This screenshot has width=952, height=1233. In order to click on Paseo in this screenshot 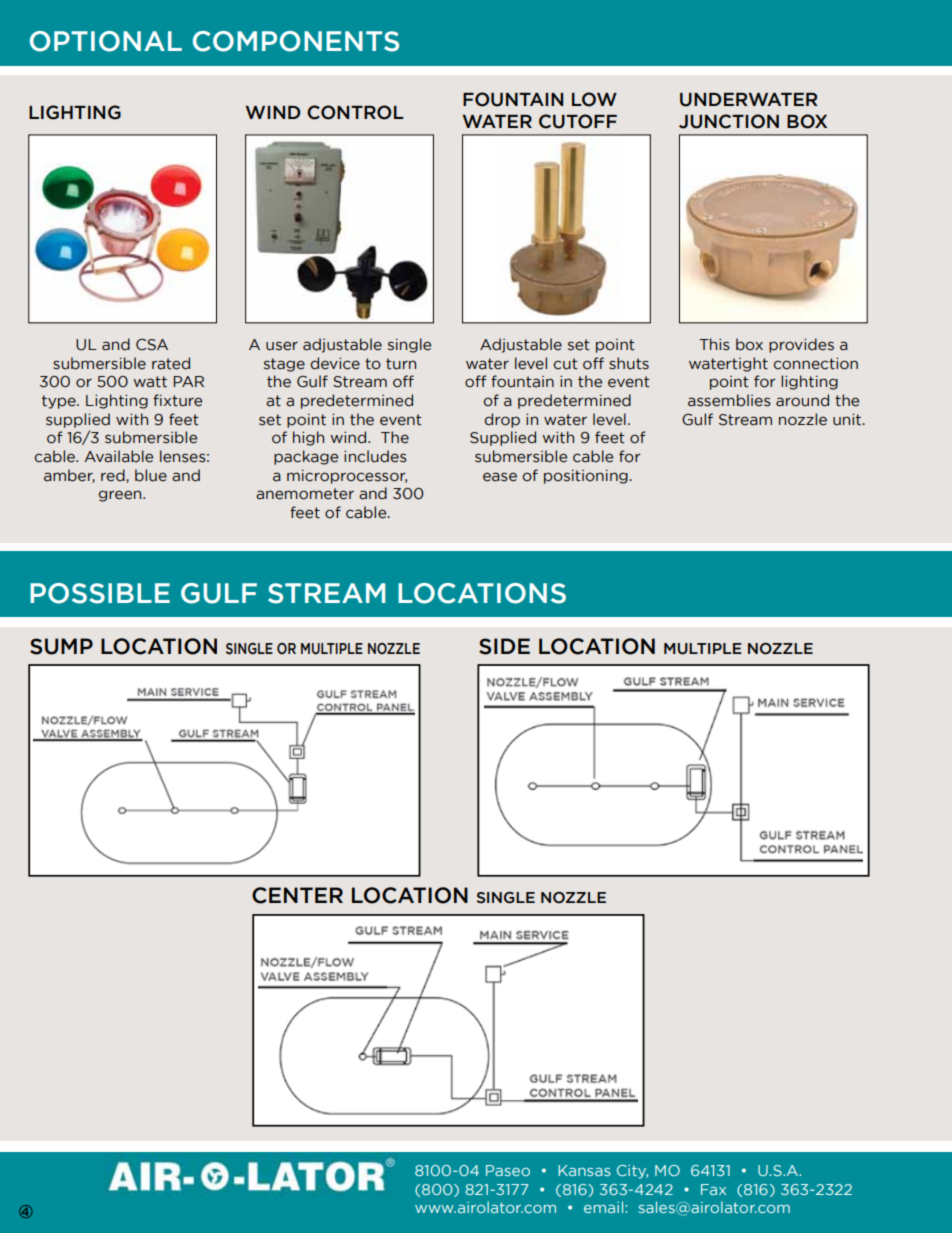, I will do `click(508, 1170)`.
